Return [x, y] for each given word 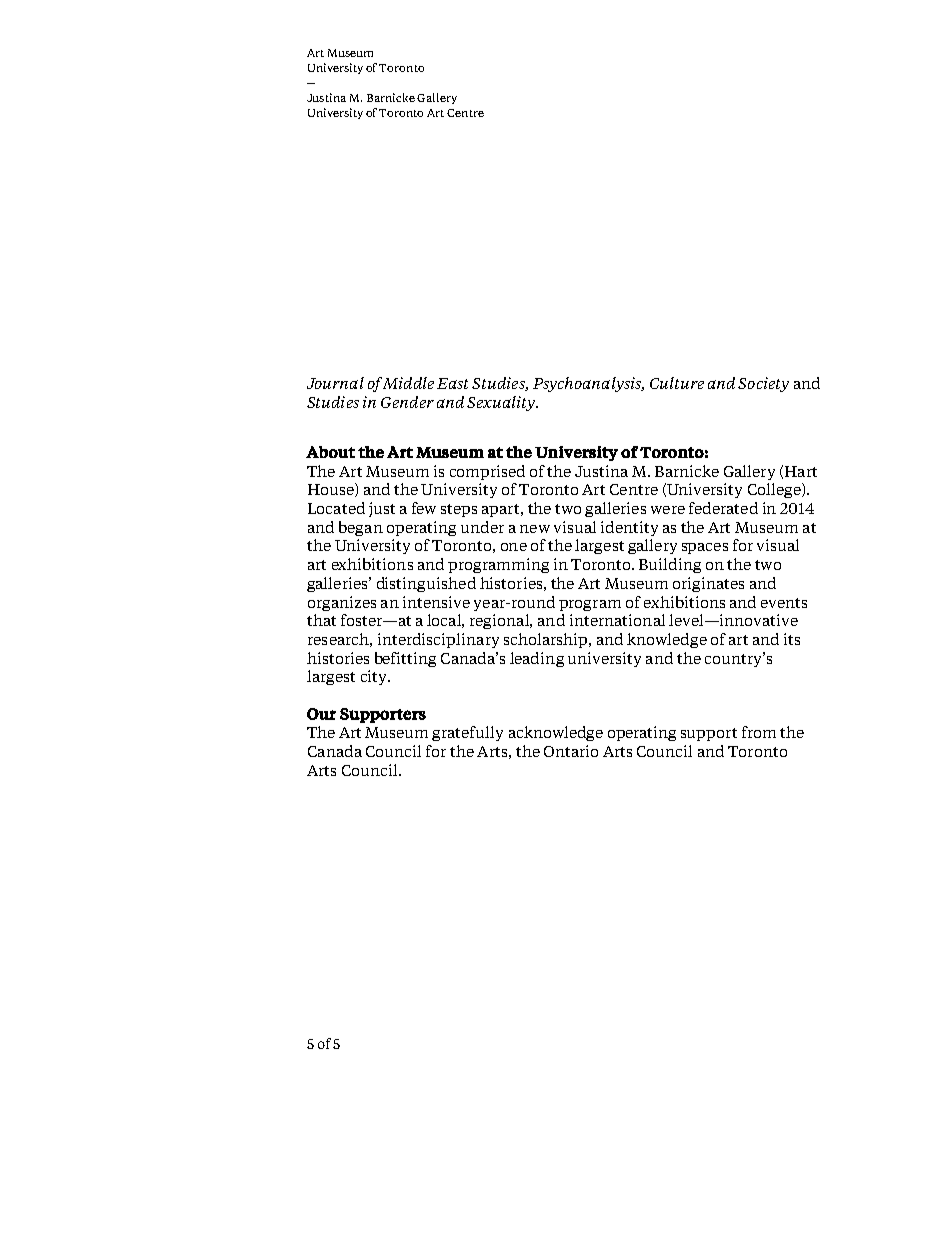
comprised [487, 472]
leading [537, 659]
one [514, 547]
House [332, 490]
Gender [407, 402]
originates [708, 584]
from [759, 732]
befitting [405, 659]
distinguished [426, 584]
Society [763, 384]
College [775, 490]
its [792, 639]
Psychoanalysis [588, 384]
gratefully [467, 733]
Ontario [571, 751]
